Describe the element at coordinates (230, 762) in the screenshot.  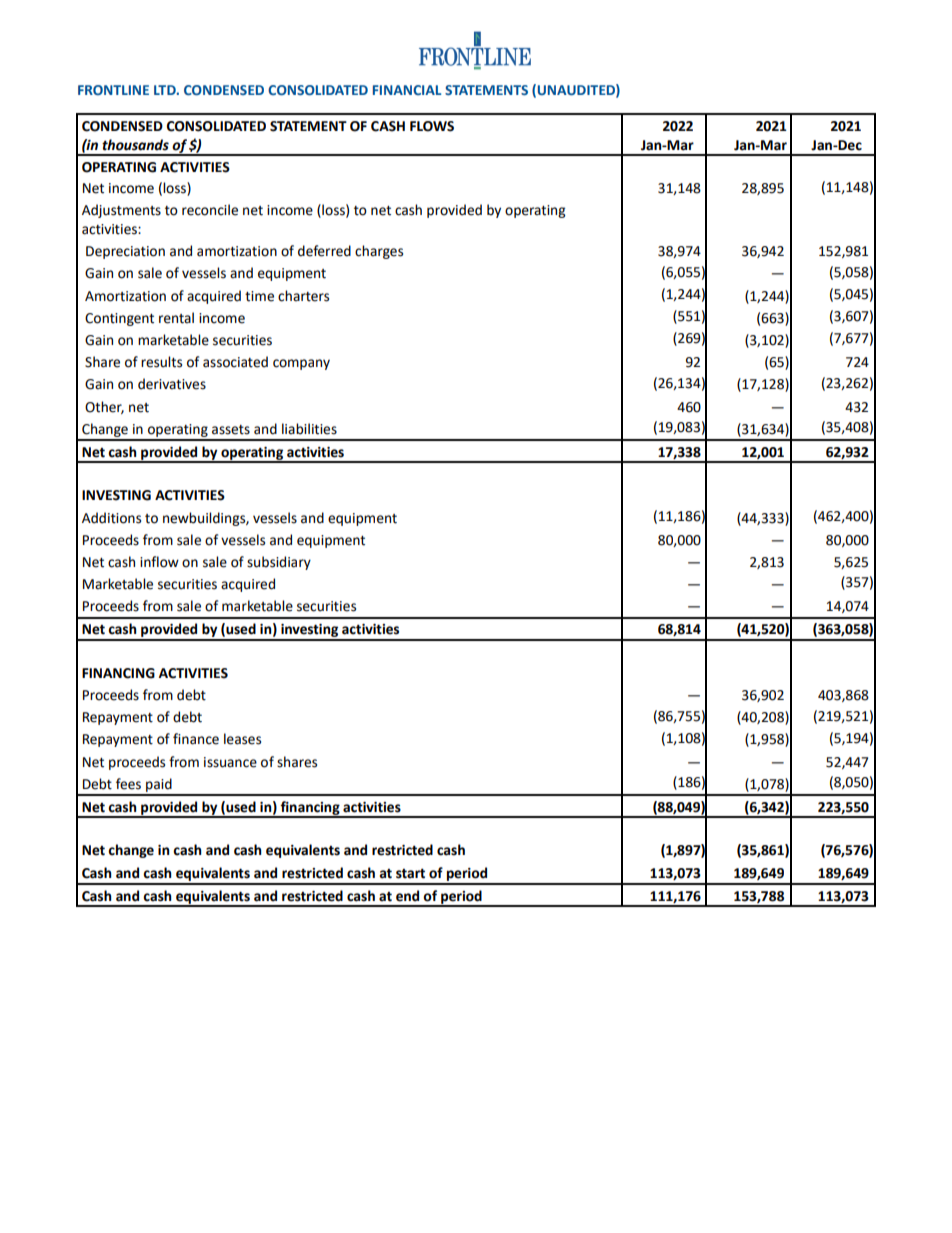
I see `issuance` at that location.
